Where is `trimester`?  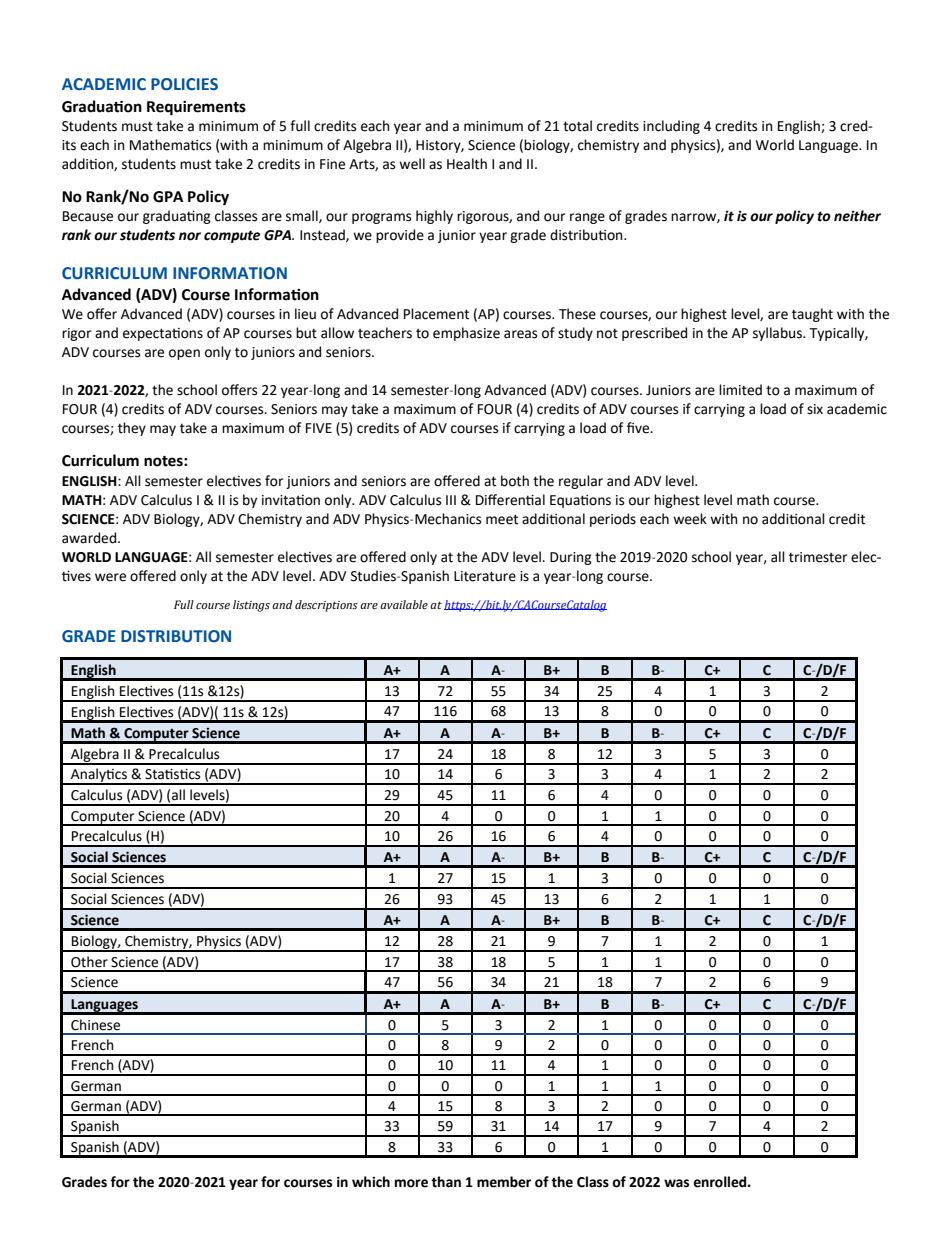
trimester is located at coordinates (818, 557).
